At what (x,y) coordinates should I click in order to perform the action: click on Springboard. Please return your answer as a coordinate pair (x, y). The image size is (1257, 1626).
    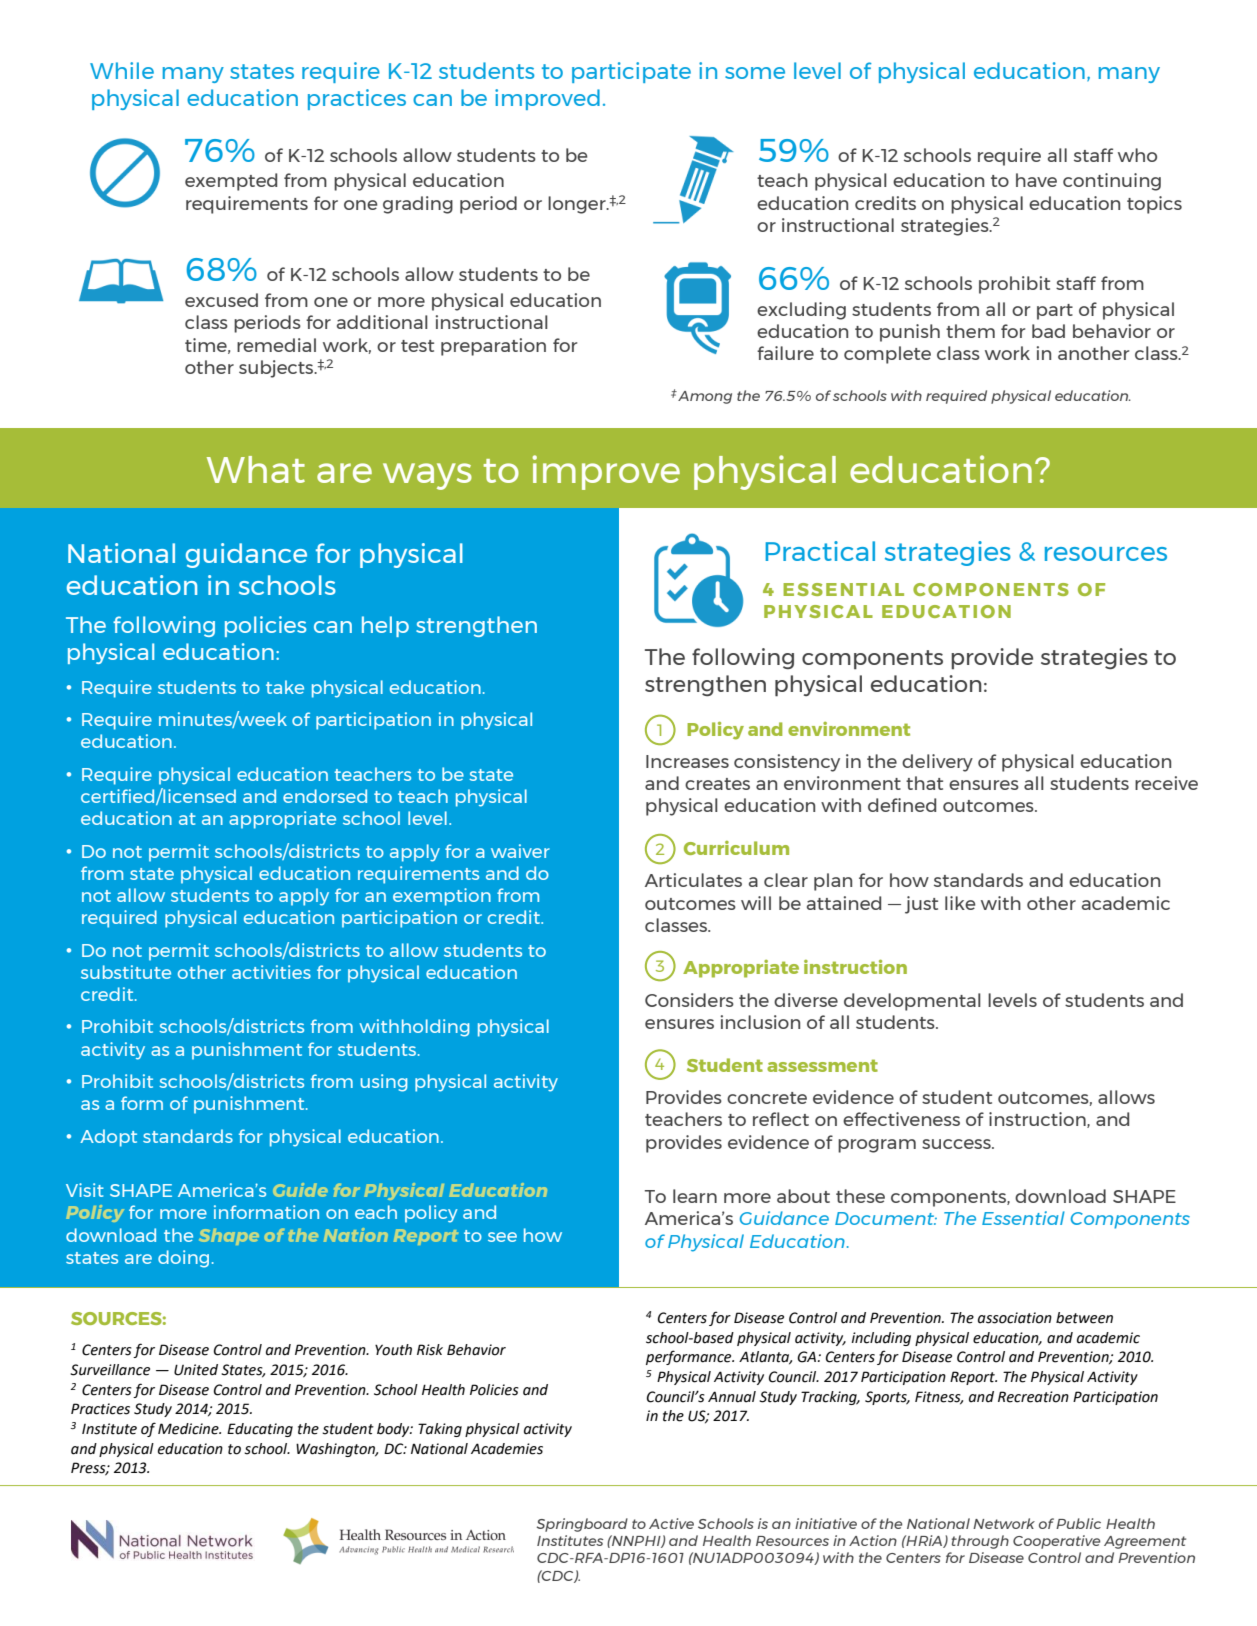
    Looking at the image, I should click on (582, 1525).
